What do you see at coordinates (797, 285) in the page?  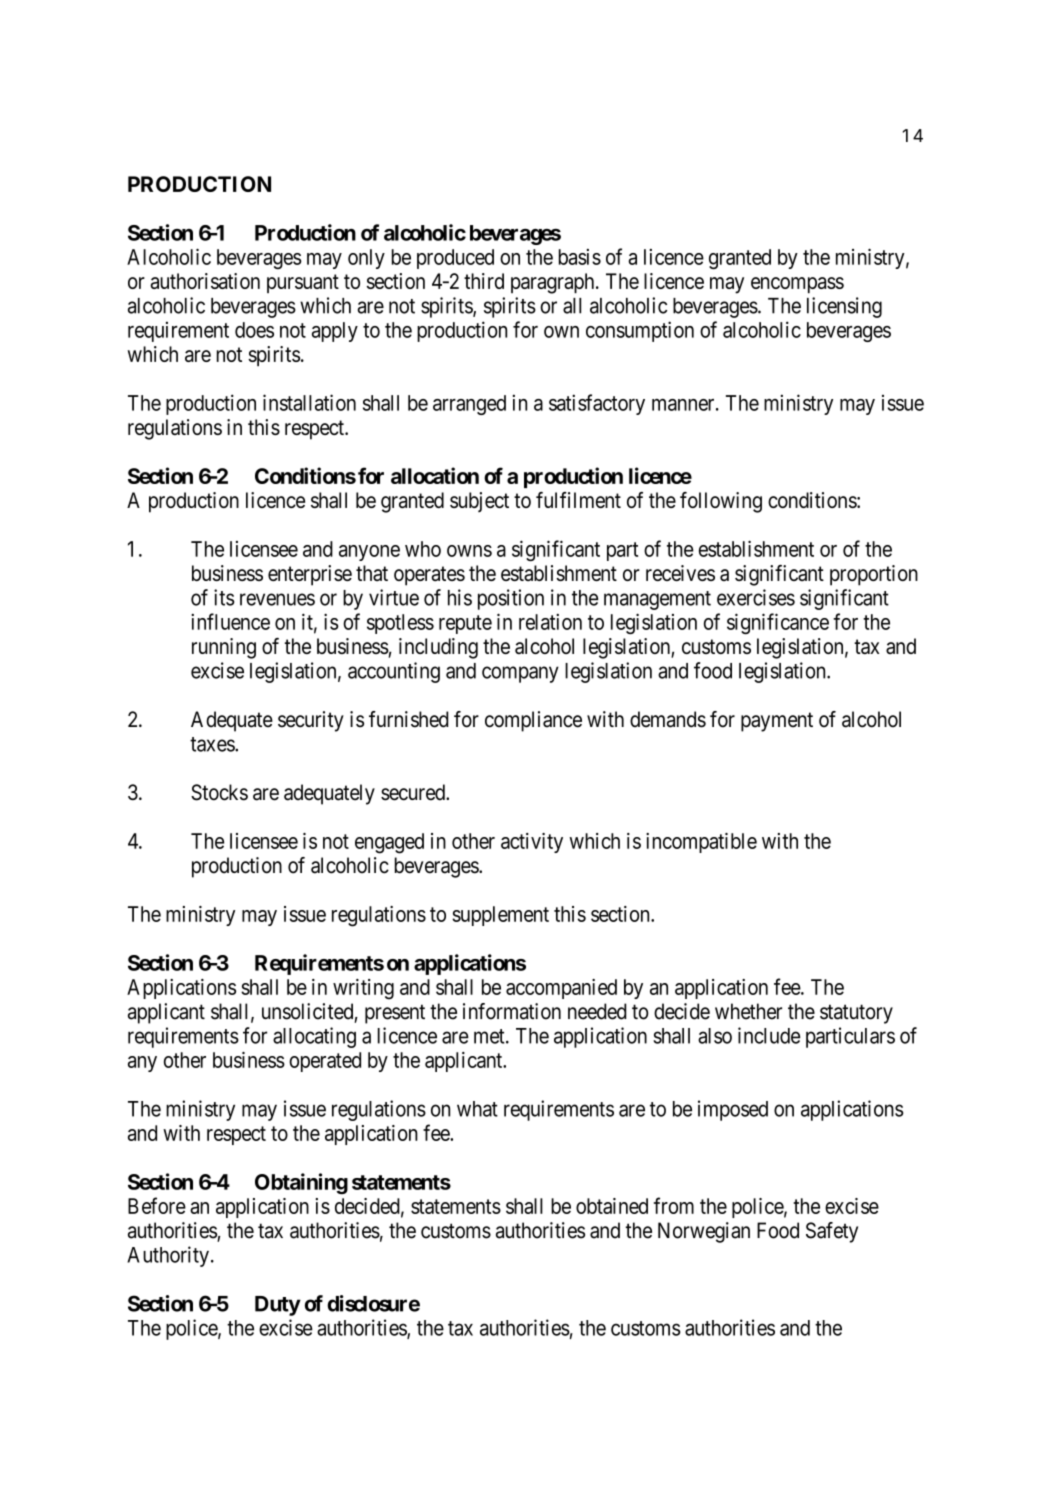 I see `encompass` at bounding box center [797, 285].
